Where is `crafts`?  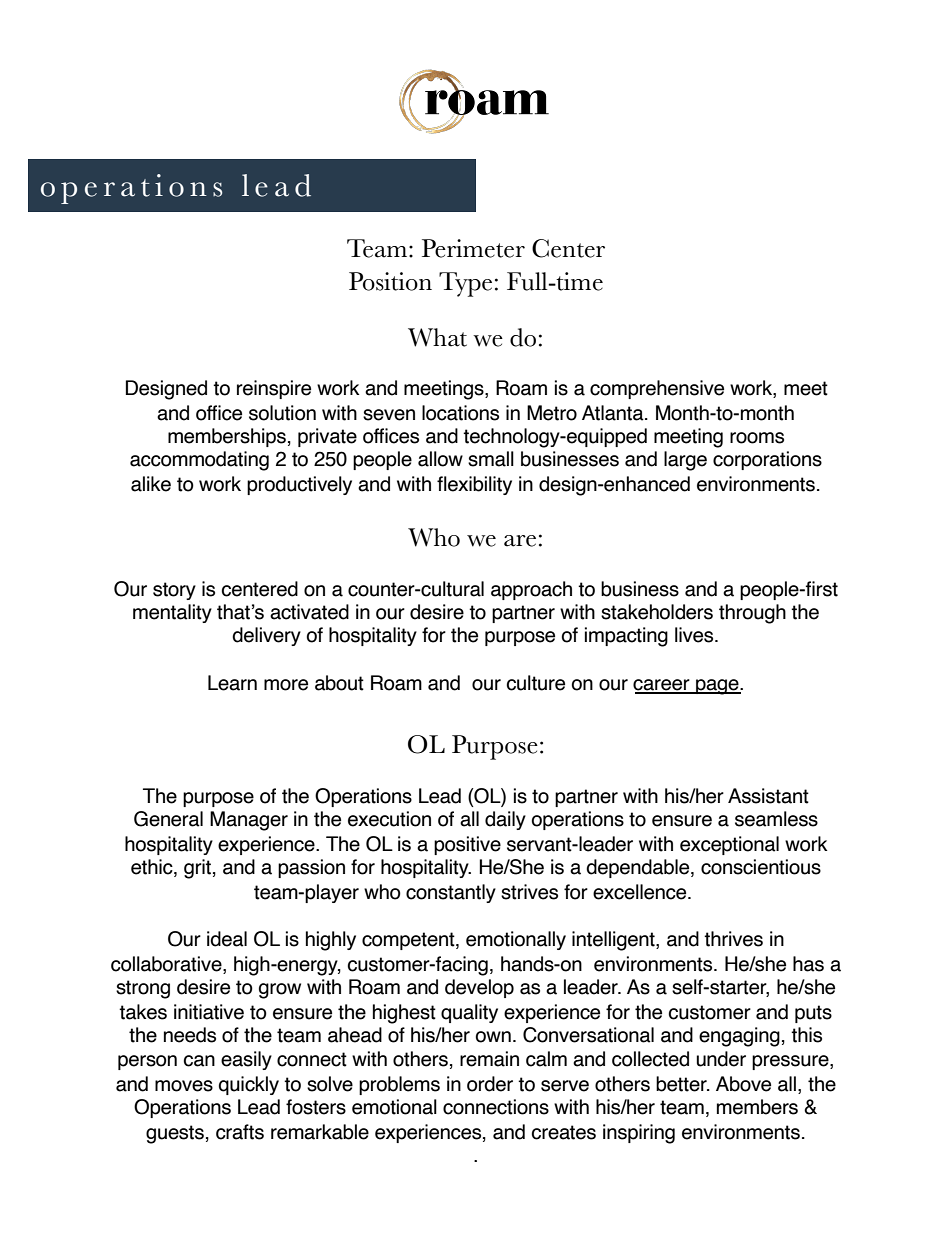
crafts is located at coordinates (240, 1132).
